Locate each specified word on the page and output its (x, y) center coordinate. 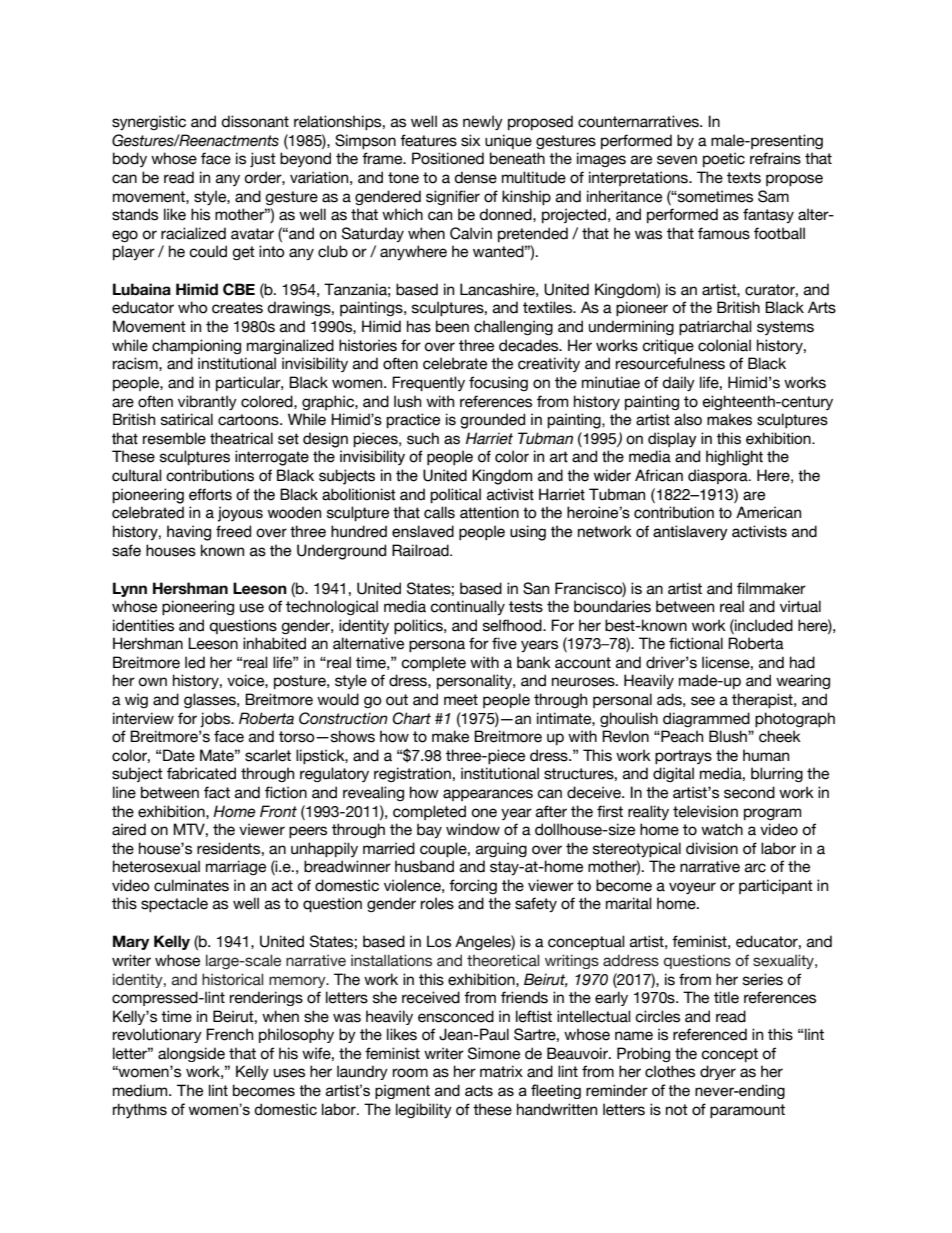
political (455, 495)
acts (479, 1090)
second (749, 792)
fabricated (201, 773)
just (263, 159)
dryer (718, 1072)
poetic (724, 159)
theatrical (241, 438)
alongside (191, 1054)
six (470, 140)
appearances (488, 795)
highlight (734, 458)
